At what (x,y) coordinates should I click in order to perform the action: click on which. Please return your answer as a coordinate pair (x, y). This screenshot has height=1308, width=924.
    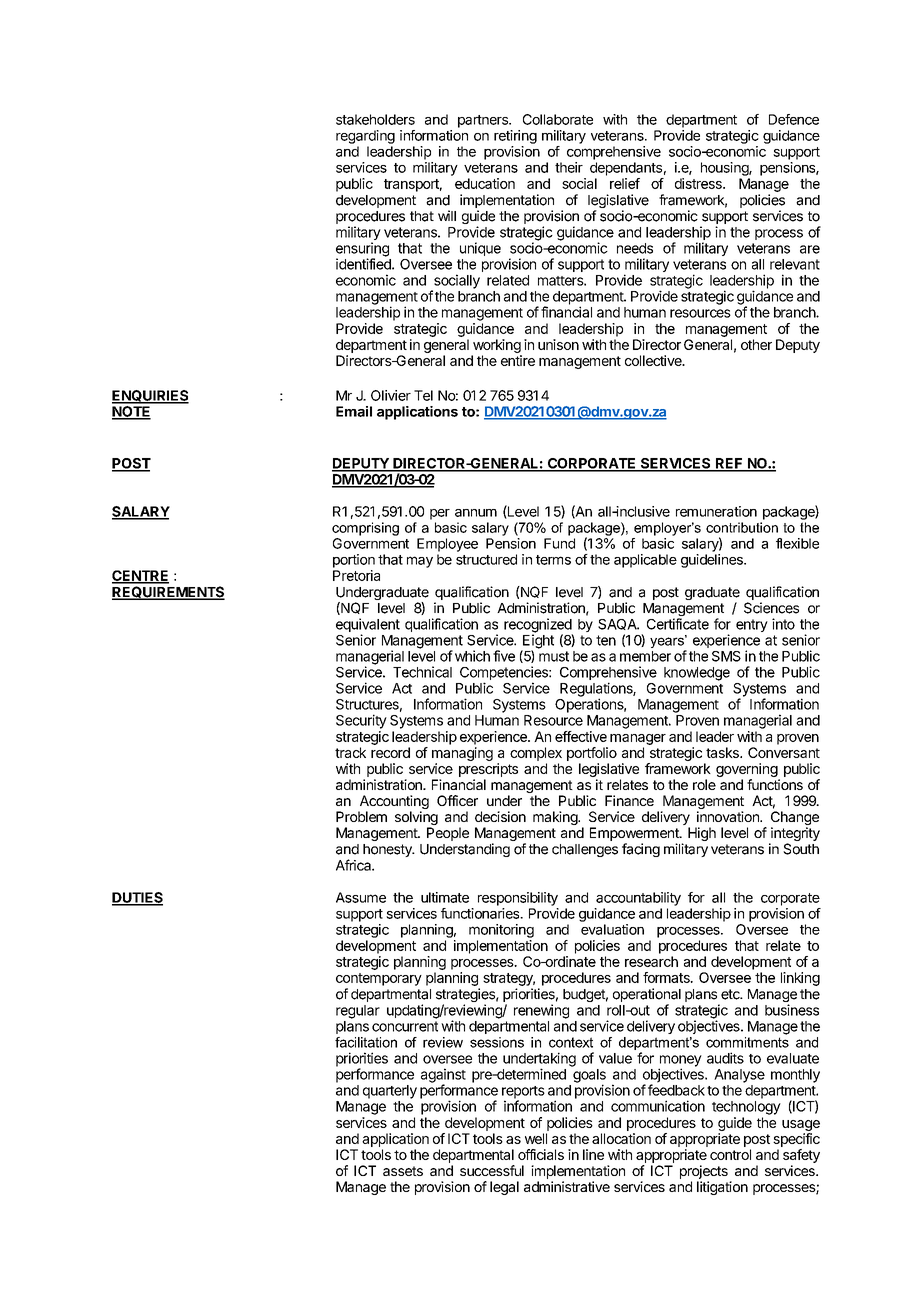
    Looking at the image, I should click on (471, 656).
